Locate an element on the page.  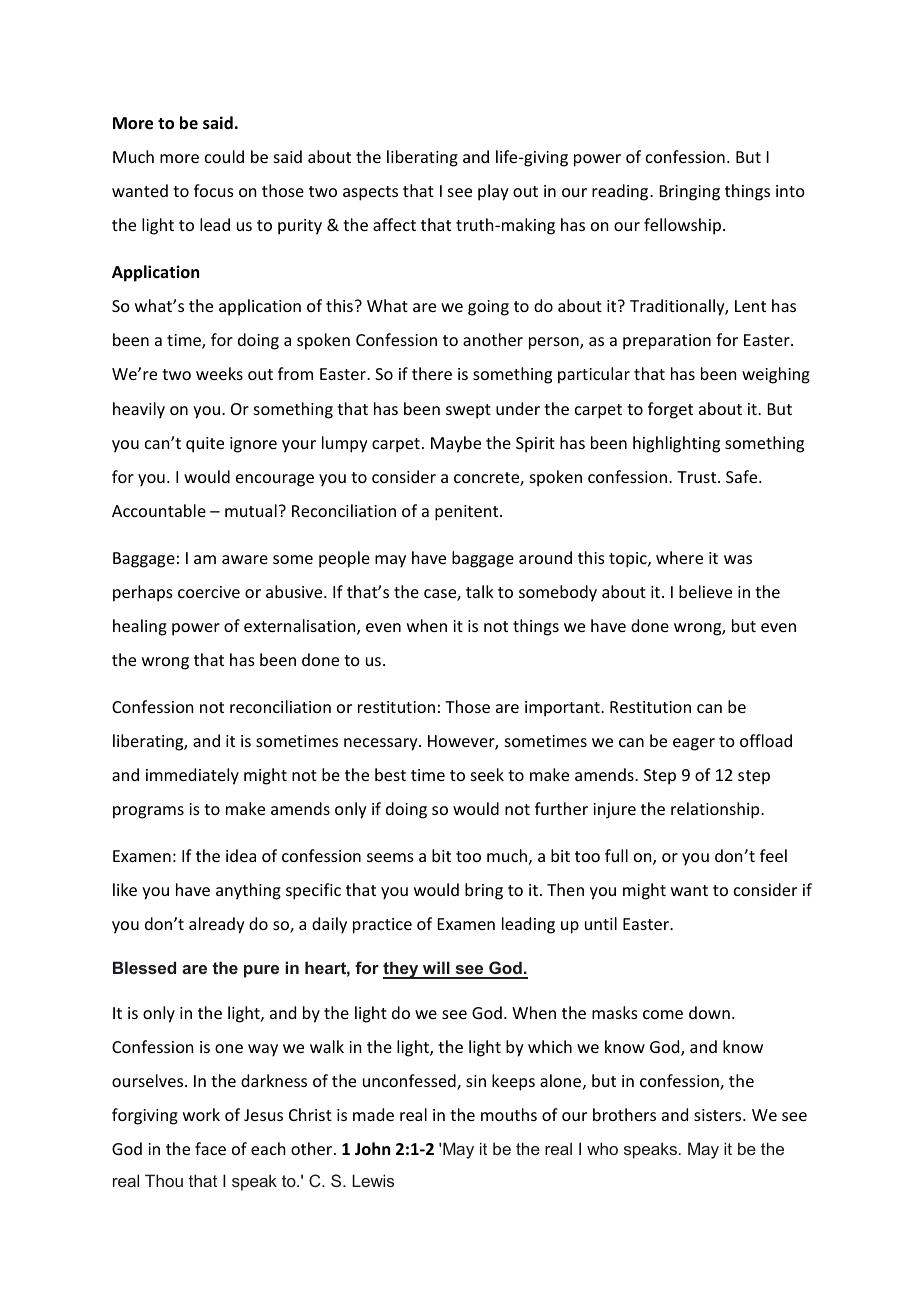
eager is located at coordinates (694, 744).
